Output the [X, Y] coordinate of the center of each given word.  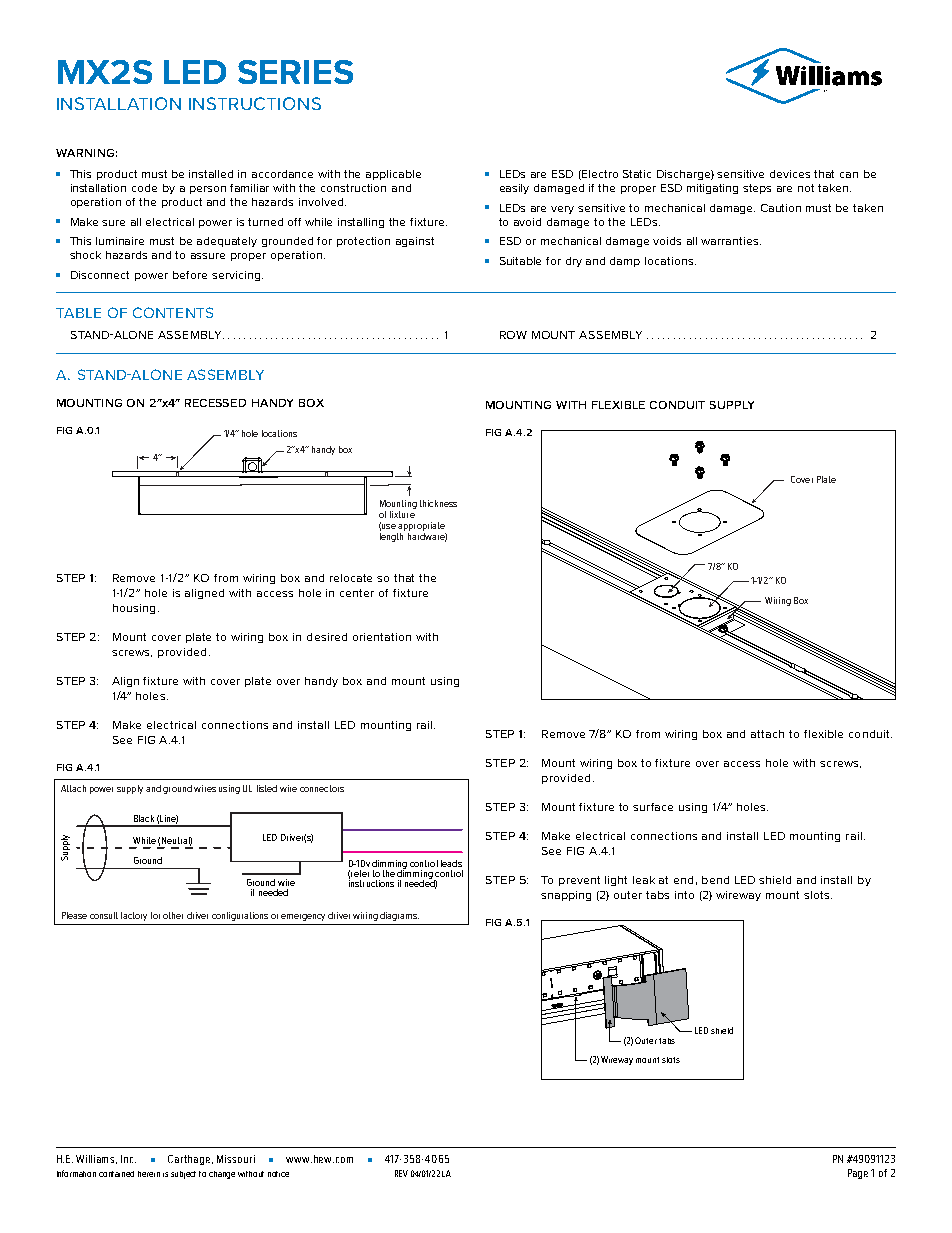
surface [653, 807]
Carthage [190, 1160]
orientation [382, 637]
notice [278, 1174]
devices [790, 174]
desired [327, 637]
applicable [393, 175]
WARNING [85, 153]
